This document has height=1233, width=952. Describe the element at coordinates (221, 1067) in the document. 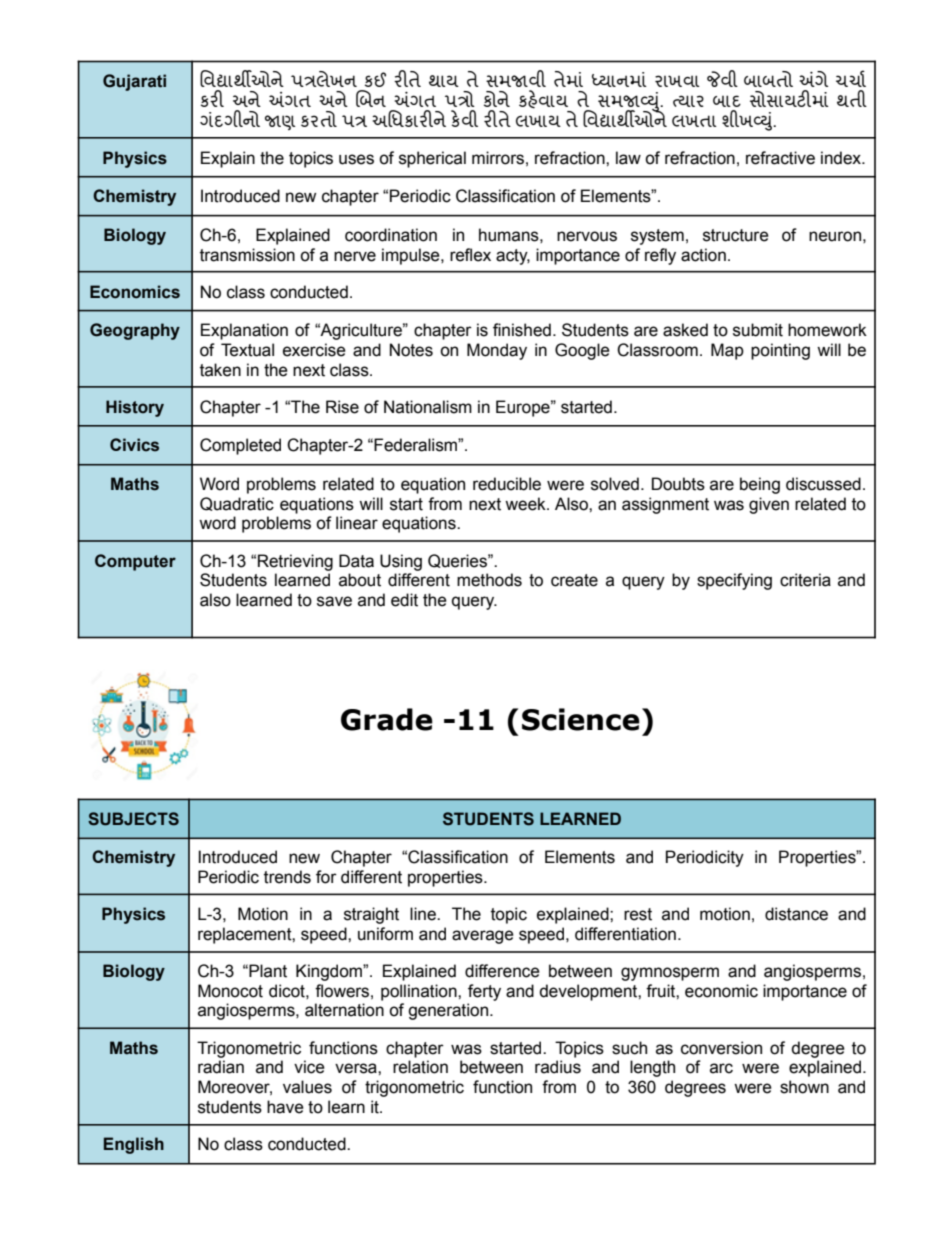

I see `radian` at that location.
